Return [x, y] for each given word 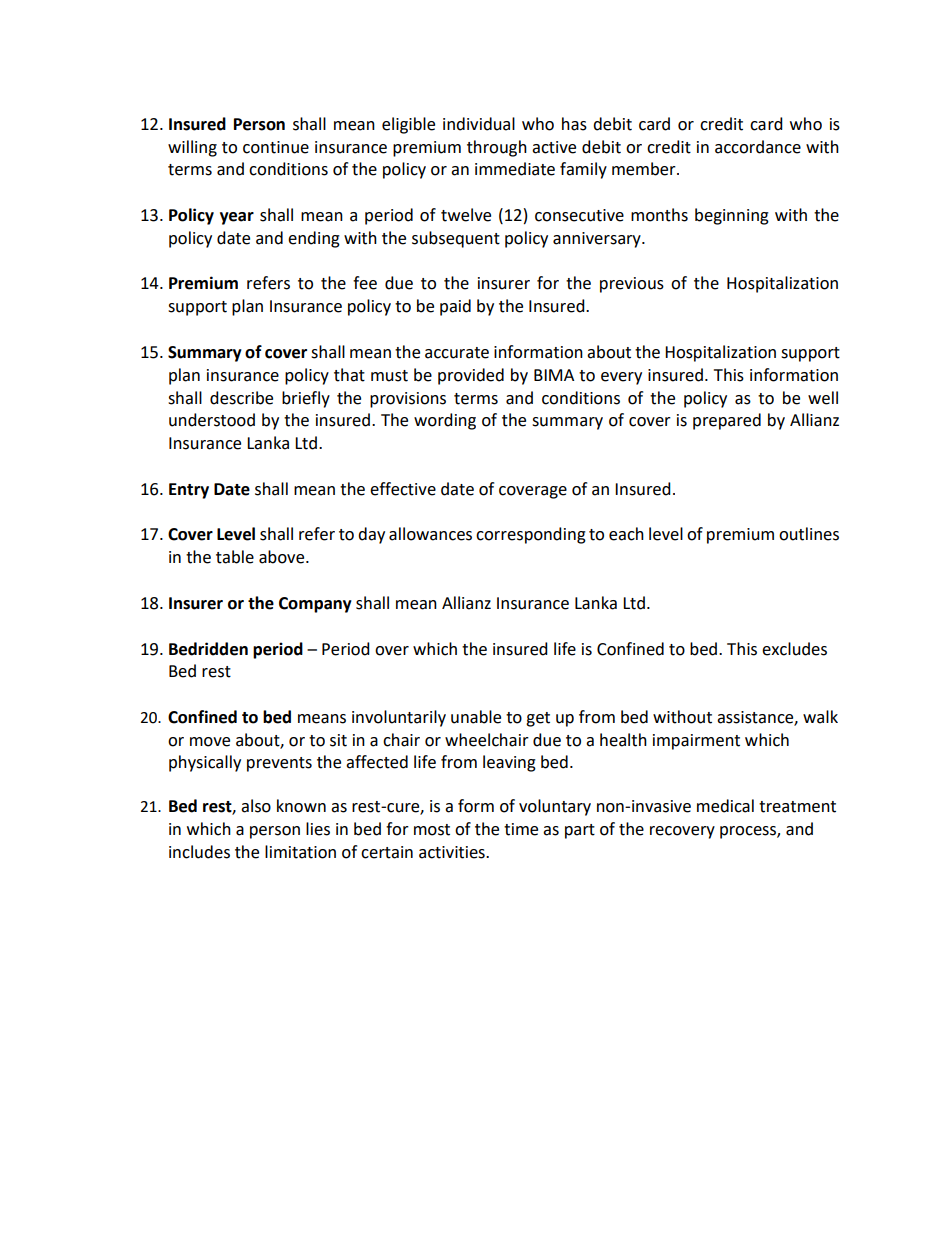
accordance [758, 147]
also [256, 806]
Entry [189, 491]
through [497, 148]
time [521, 829]
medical [725, 806]
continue [276, 147]
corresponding [531, 535]
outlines [809, 534]
